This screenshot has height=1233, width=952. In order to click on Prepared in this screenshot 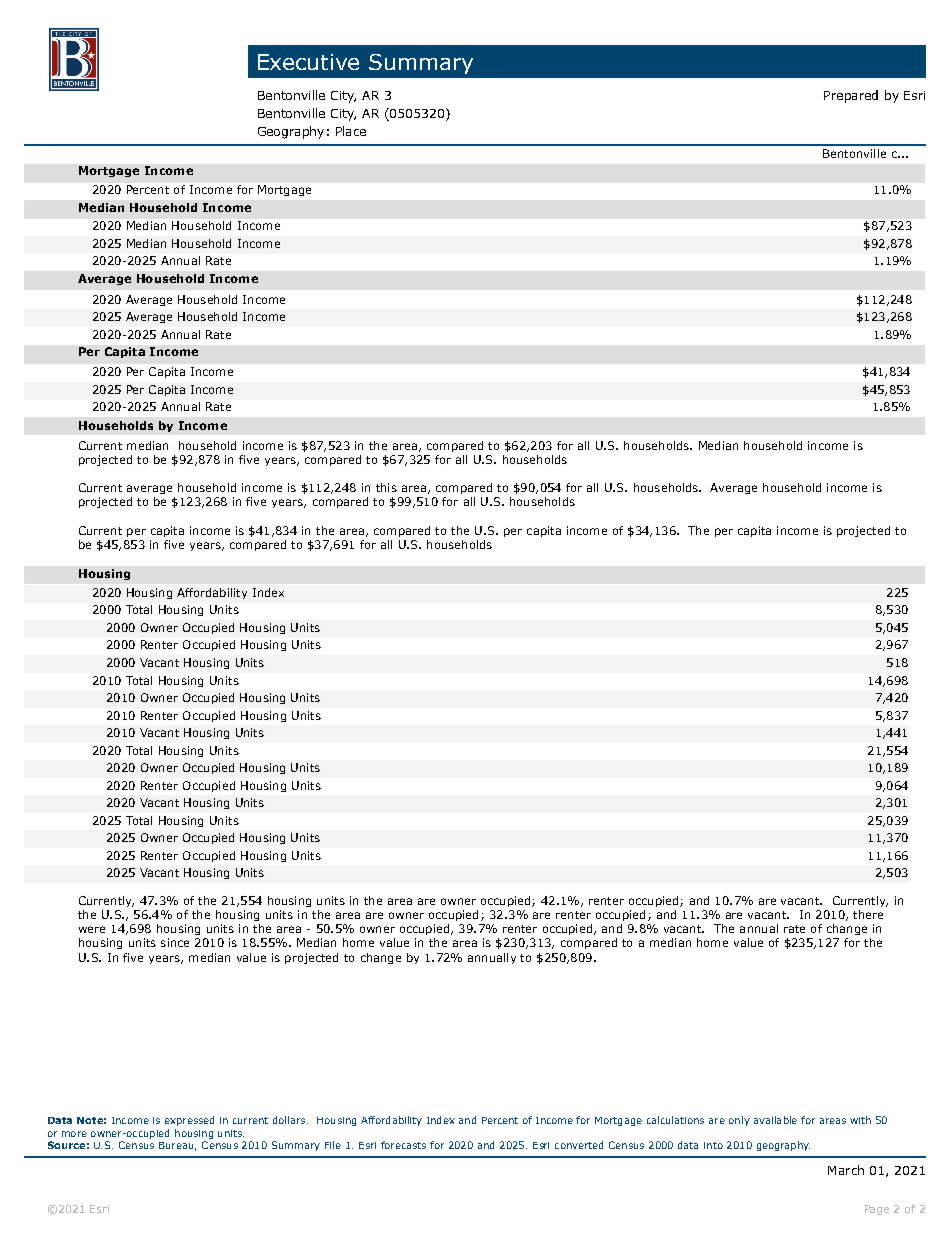, I will do `click(851, 96)`.
